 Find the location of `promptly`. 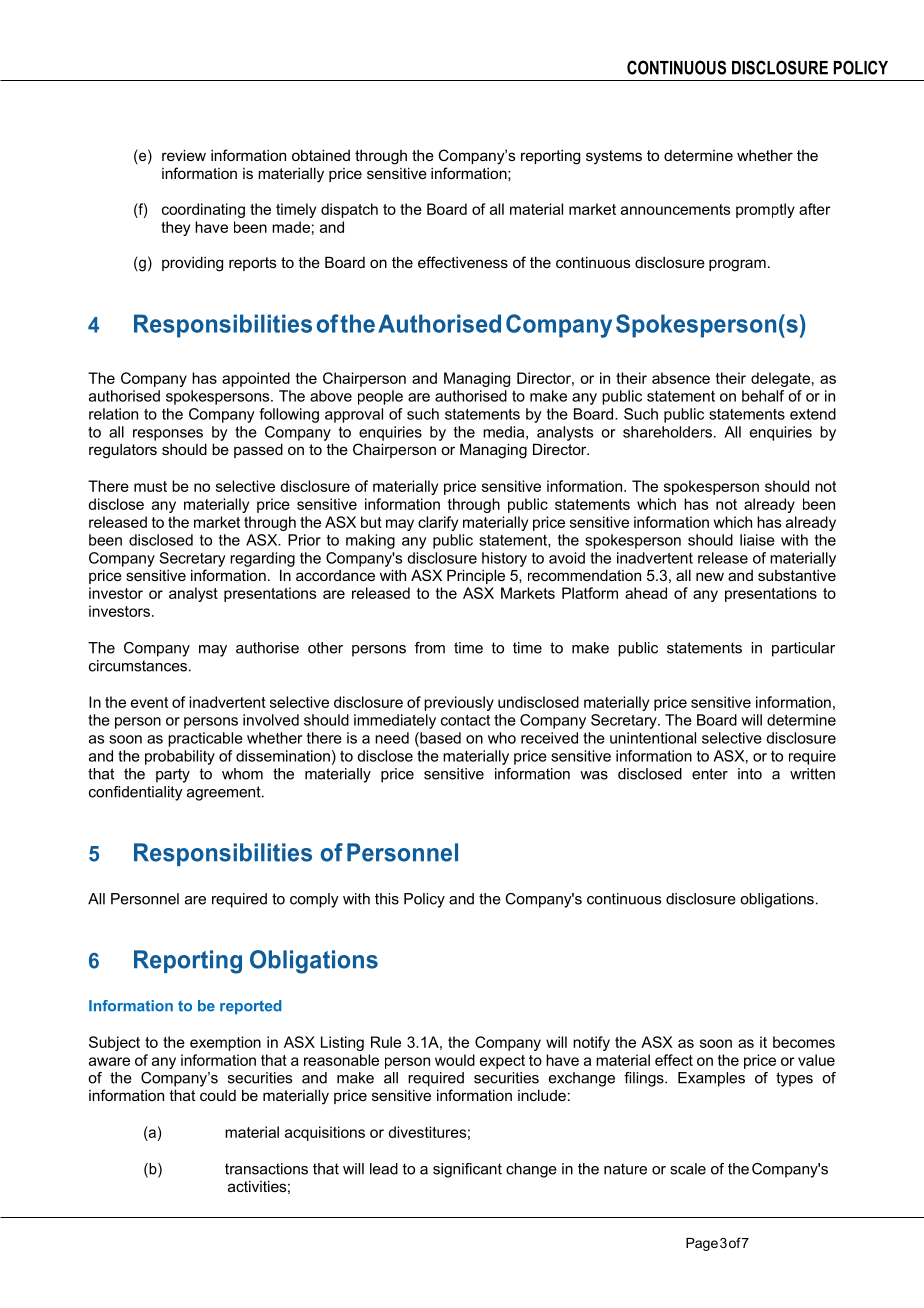

promptly is located at coordinates (765, 210).
